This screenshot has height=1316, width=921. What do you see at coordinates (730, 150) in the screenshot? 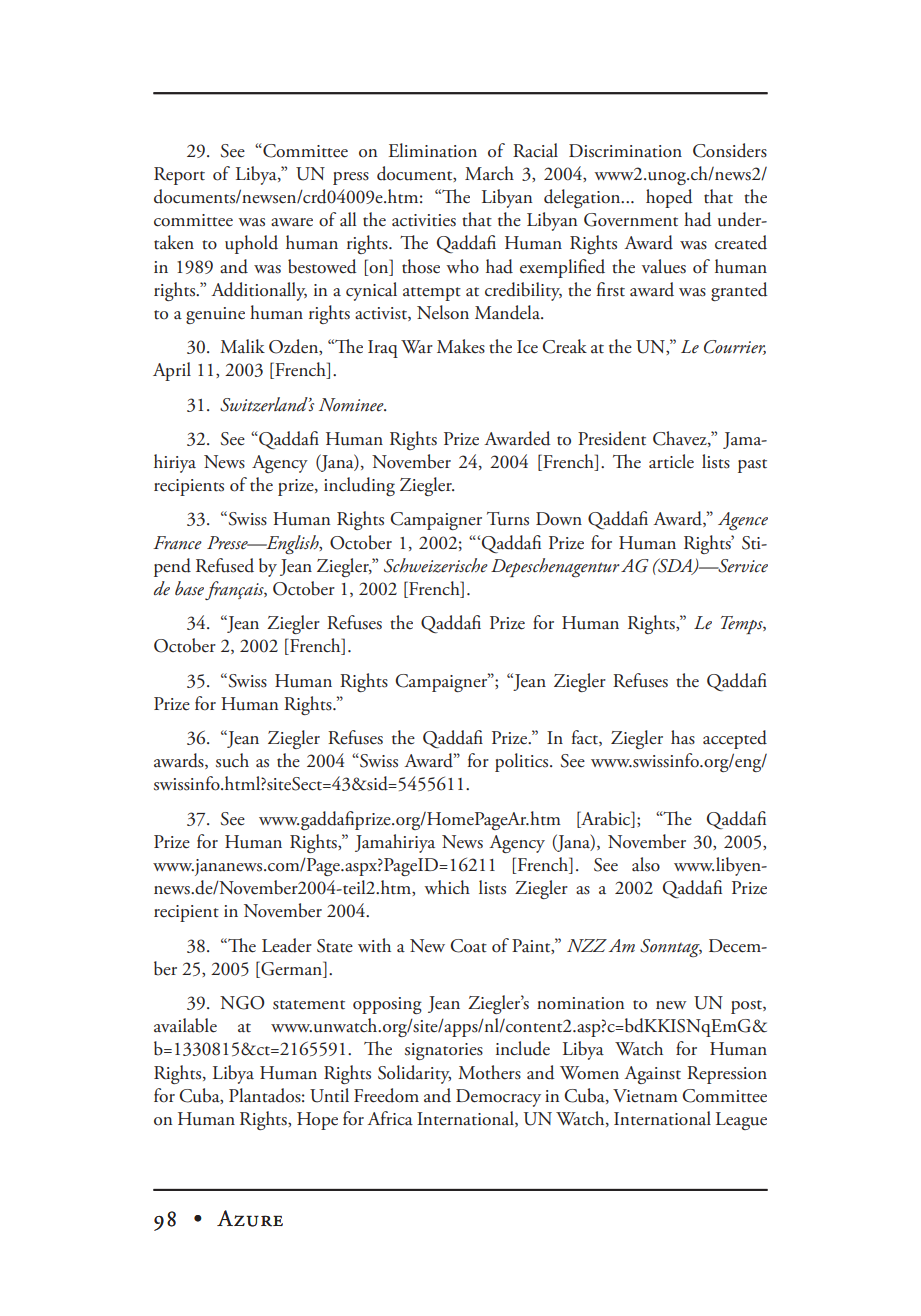
I see `Considers` at bounding box center [730, 150].
